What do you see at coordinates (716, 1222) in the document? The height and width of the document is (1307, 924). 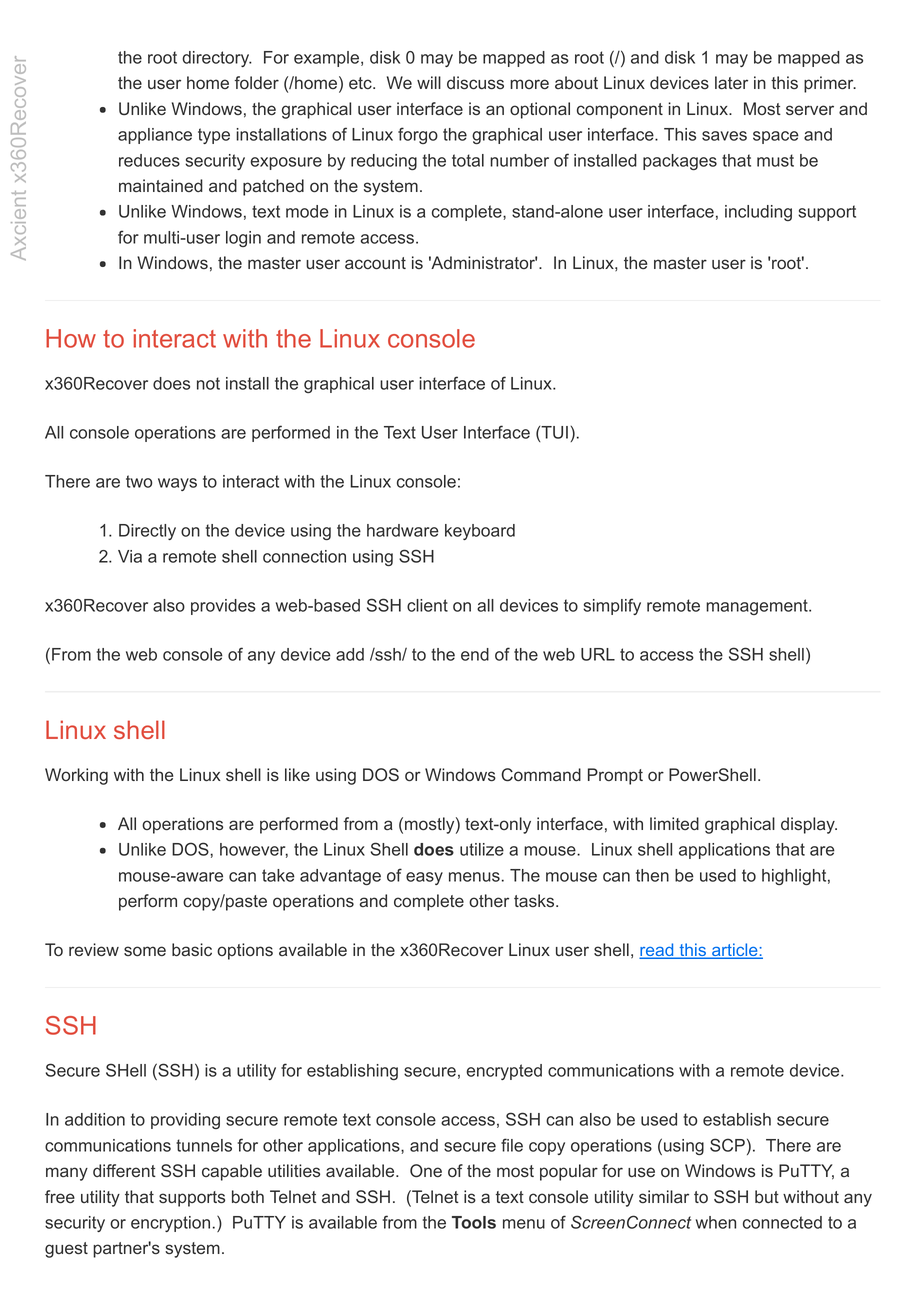 I see `when` at bounding box center [716, 1222].
